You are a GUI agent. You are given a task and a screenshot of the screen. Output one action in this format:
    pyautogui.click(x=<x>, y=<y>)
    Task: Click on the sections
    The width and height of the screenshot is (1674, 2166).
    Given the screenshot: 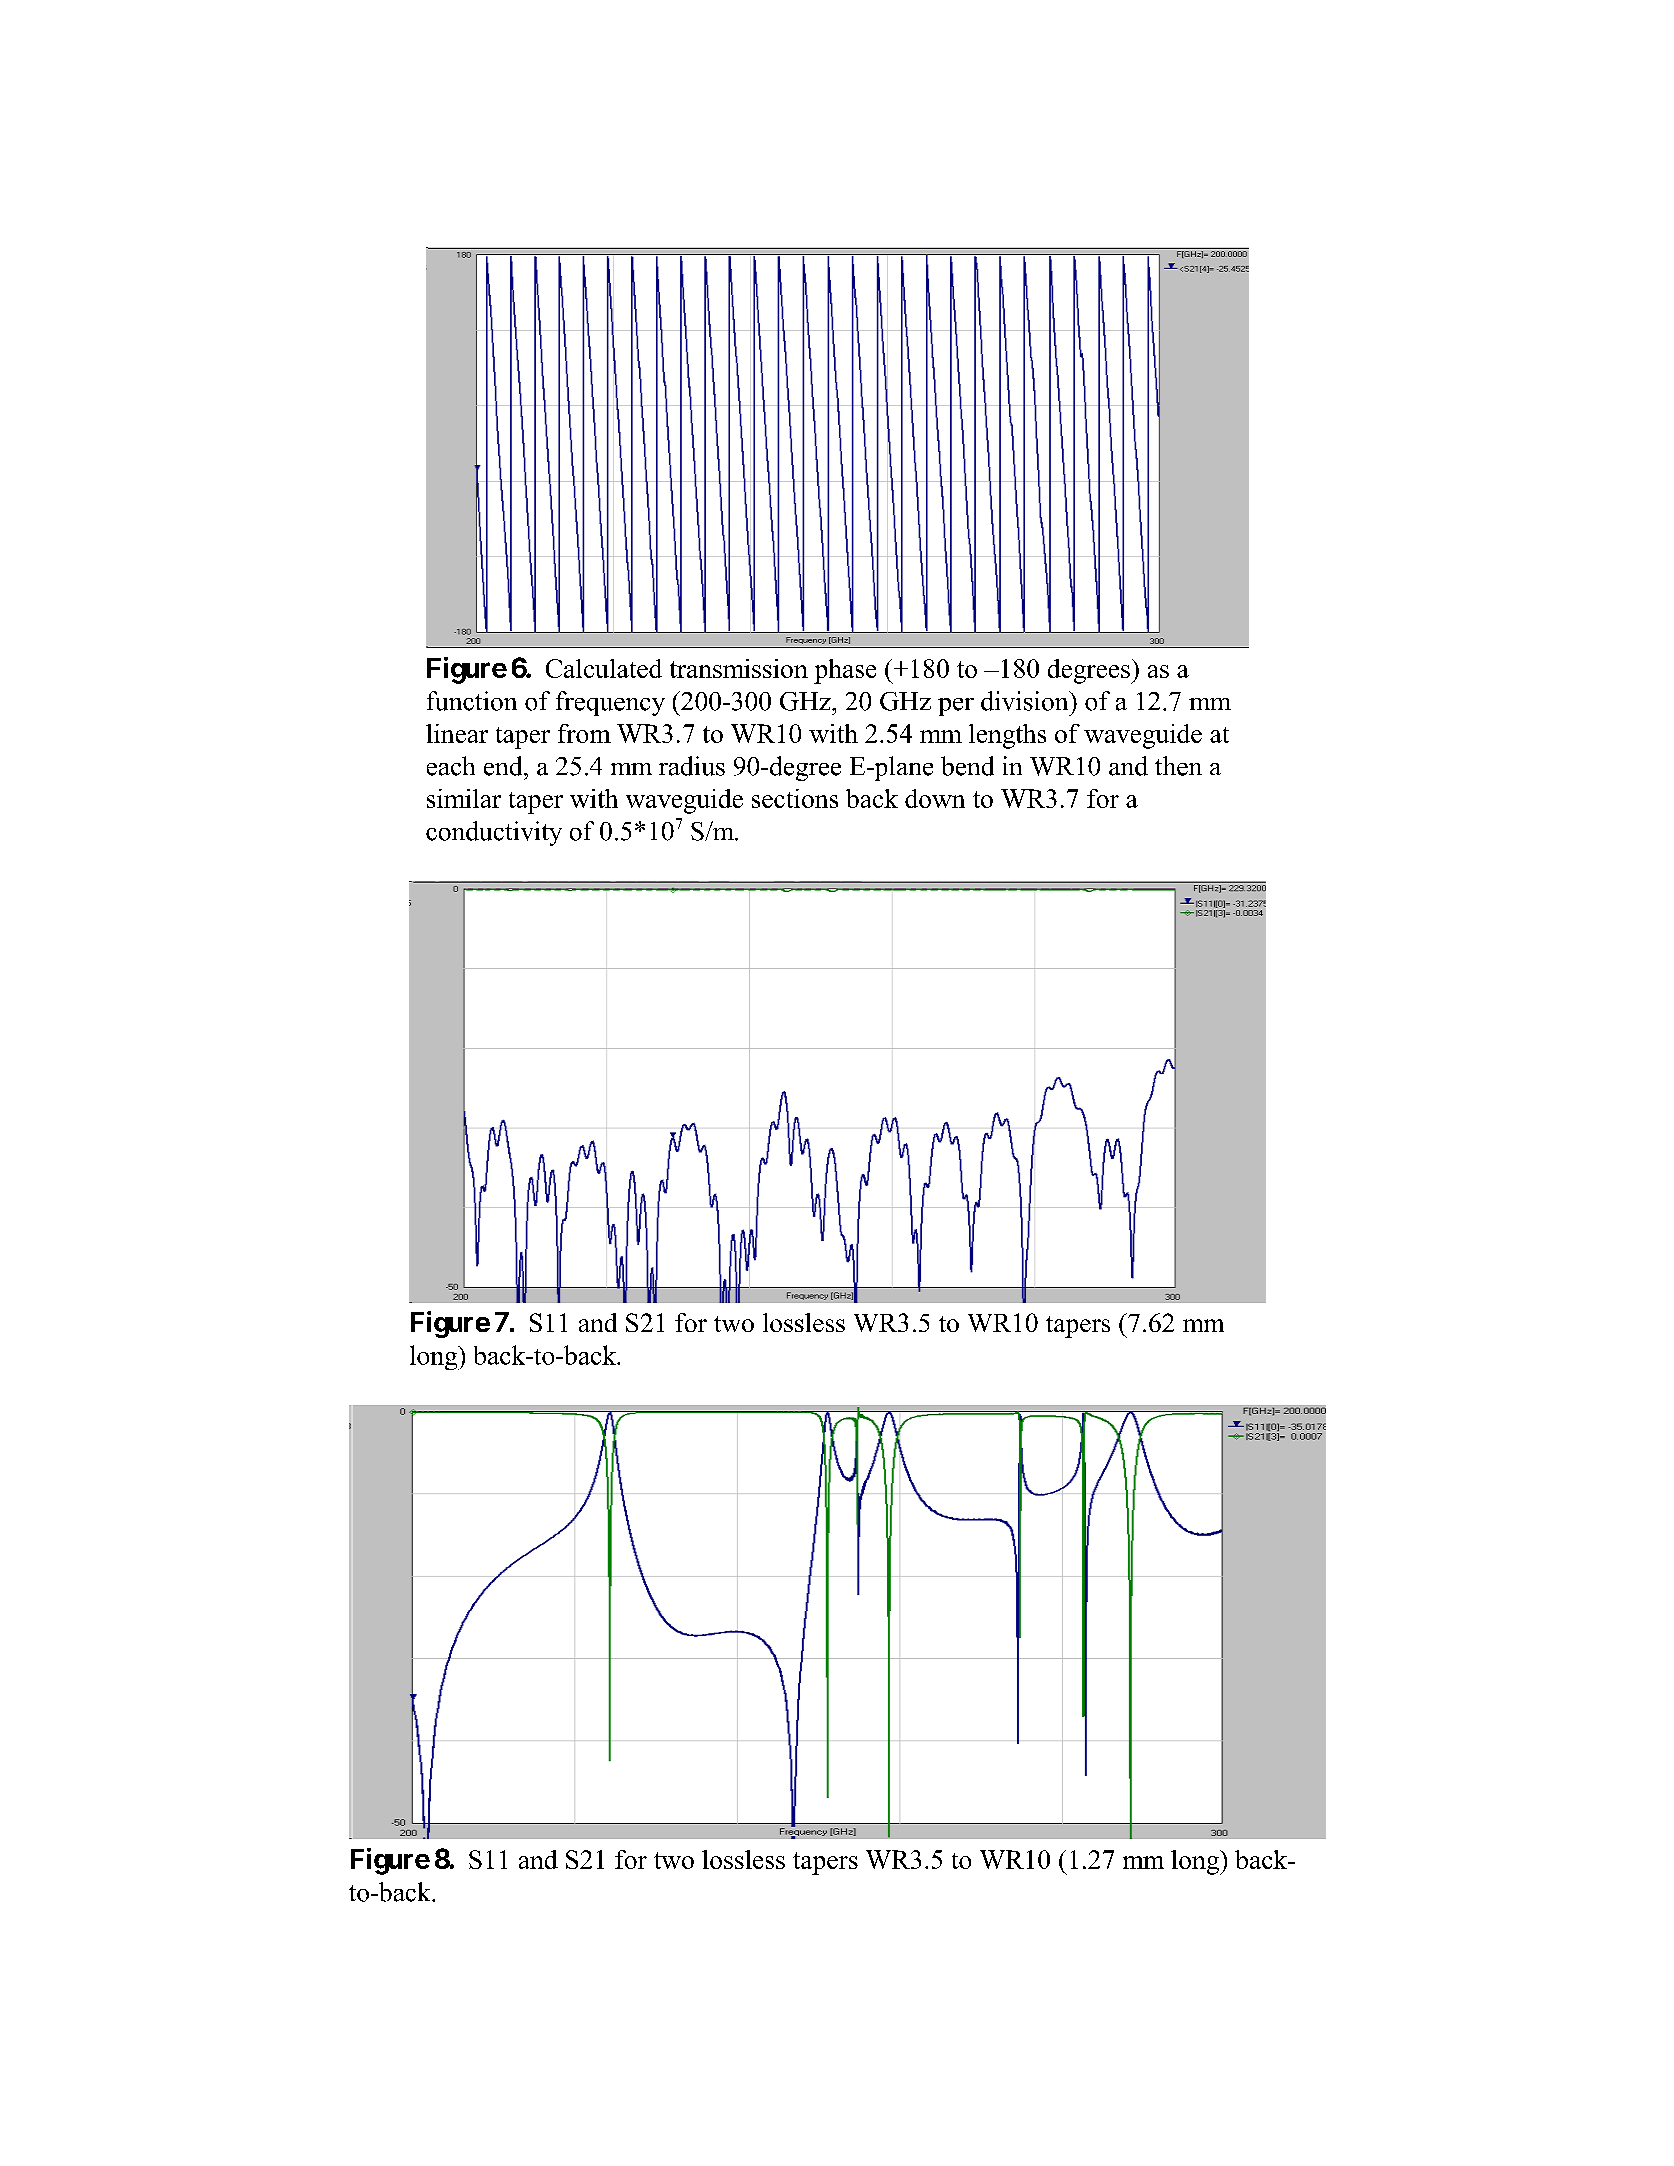 What is the action you would take?
    pyautogui.click(x=795, y=798)
